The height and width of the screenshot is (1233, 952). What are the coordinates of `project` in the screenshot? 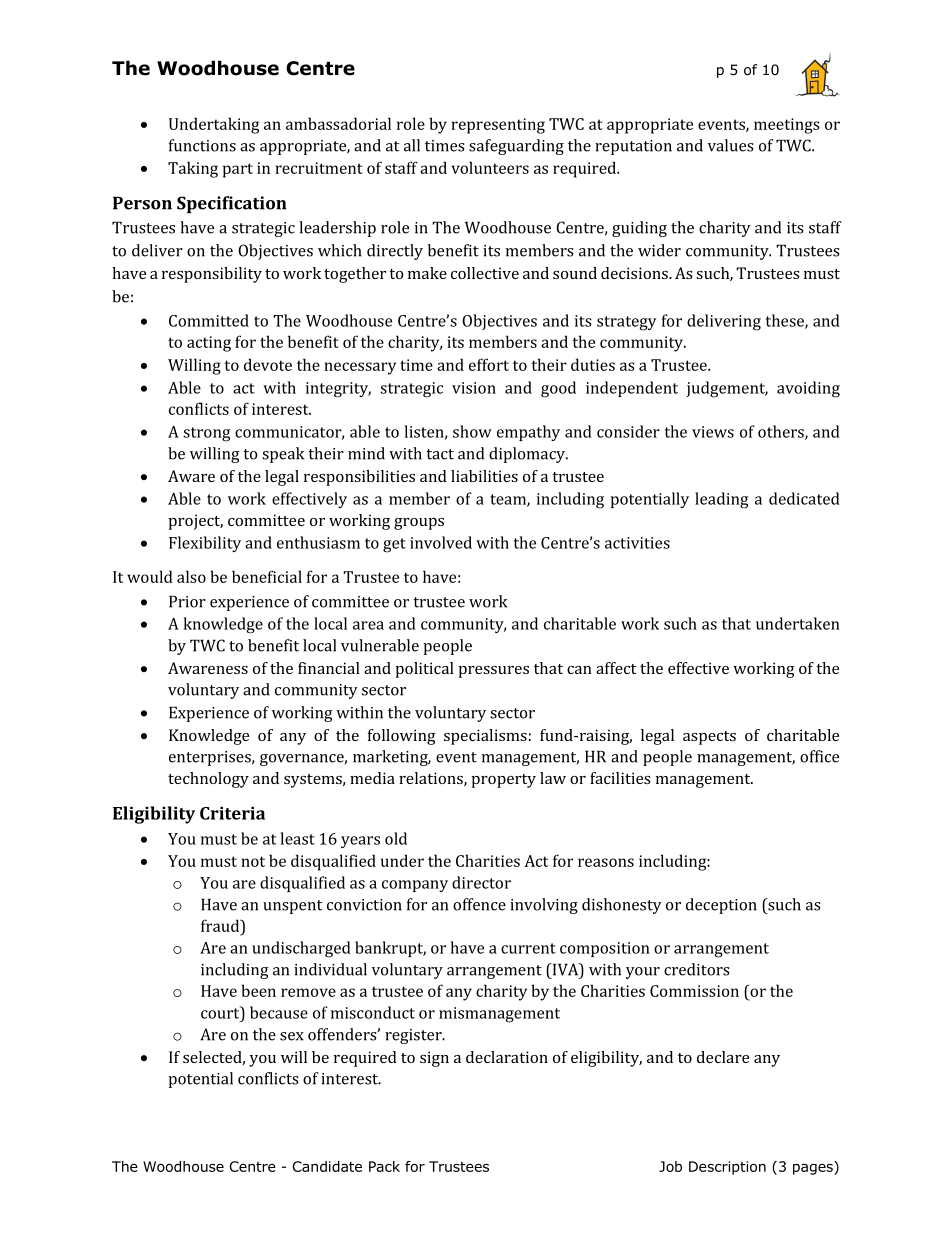 It's located at (196, 522).
